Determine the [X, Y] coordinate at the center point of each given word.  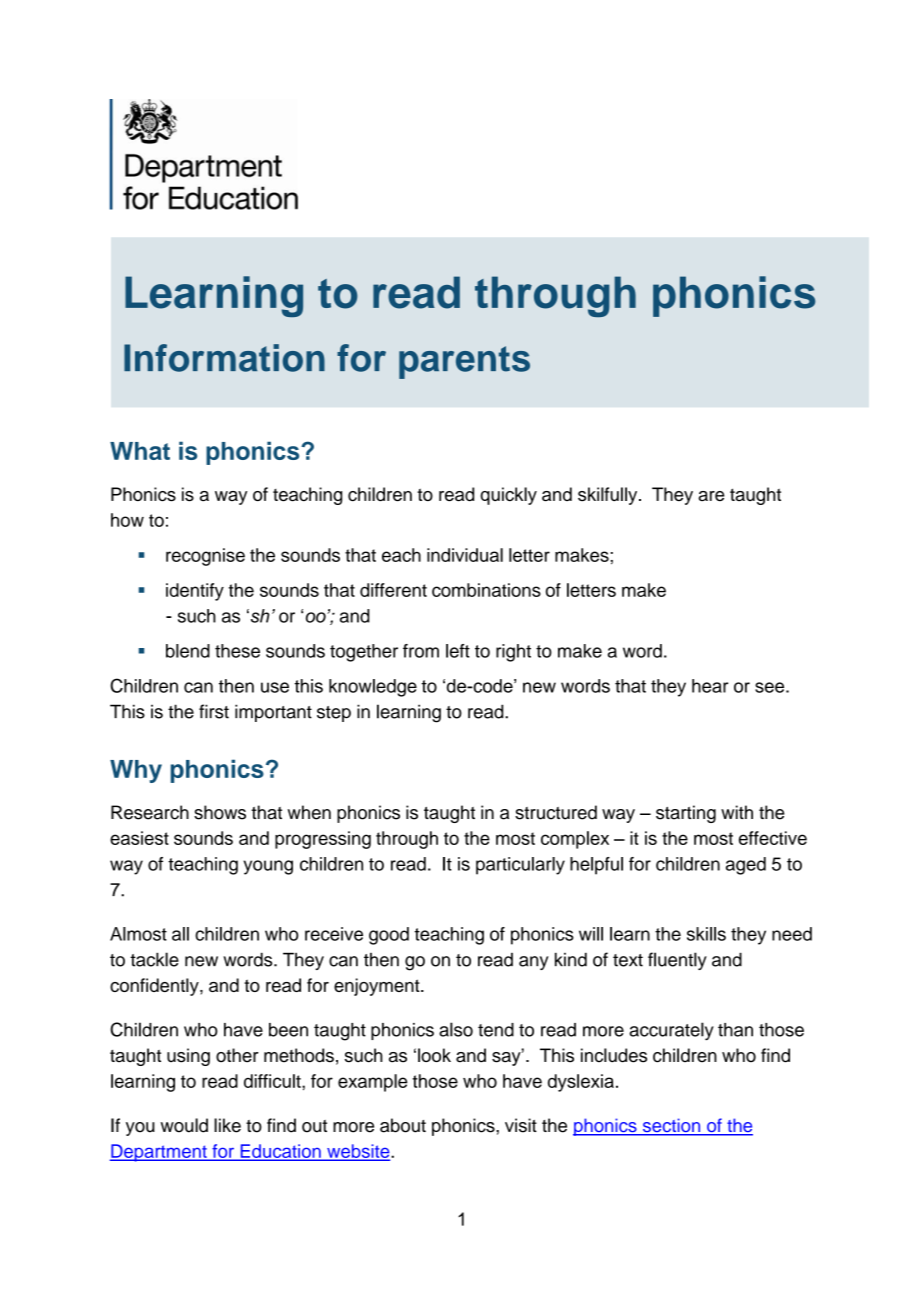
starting [686, 814]
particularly [520, 866]
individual [465, 555]
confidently [155, 987]
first [214, 711]
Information [224, 358]
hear [710, 686]
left [458, 651]
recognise [205, 557]
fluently [677, 961]
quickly [508, 496]
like [227, 1125]
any [534, 963]
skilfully [609, 496]
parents [464, 362]
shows [220, 812]
